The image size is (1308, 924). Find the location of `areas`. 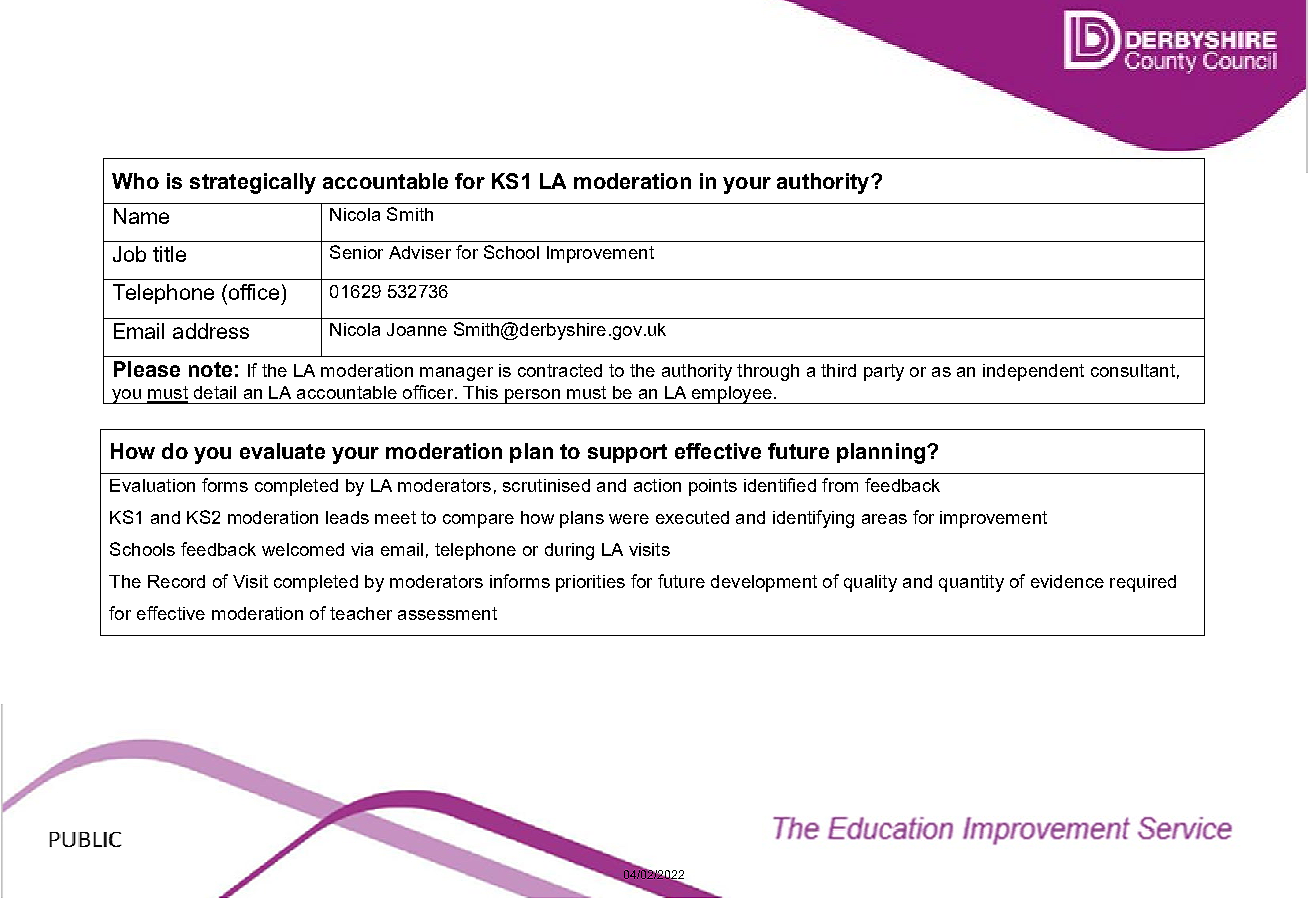

areas is located at coordinates (884, 519).
